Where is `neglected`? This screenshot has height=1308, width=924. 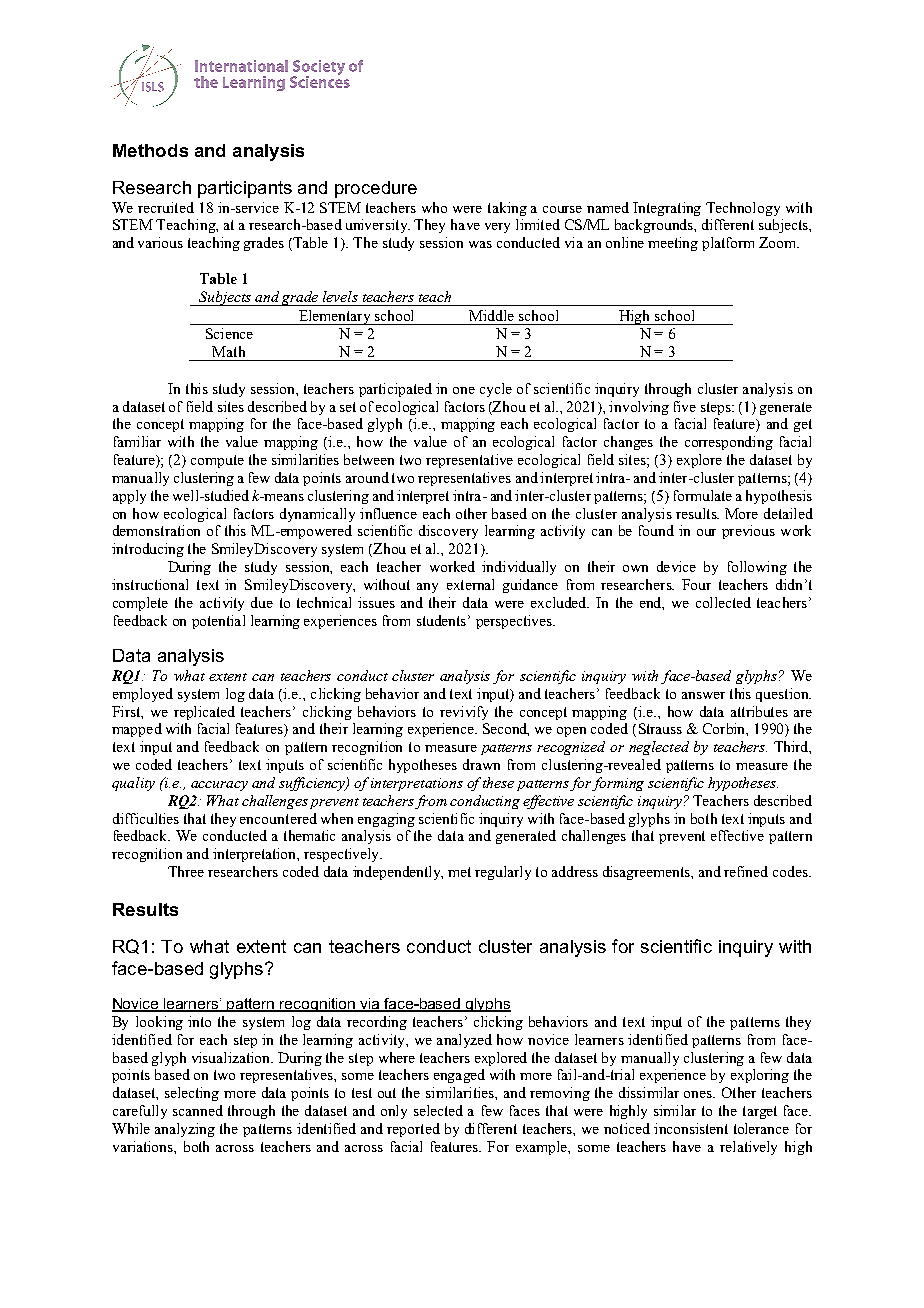
neglected is located at coordinates (659, 748).
